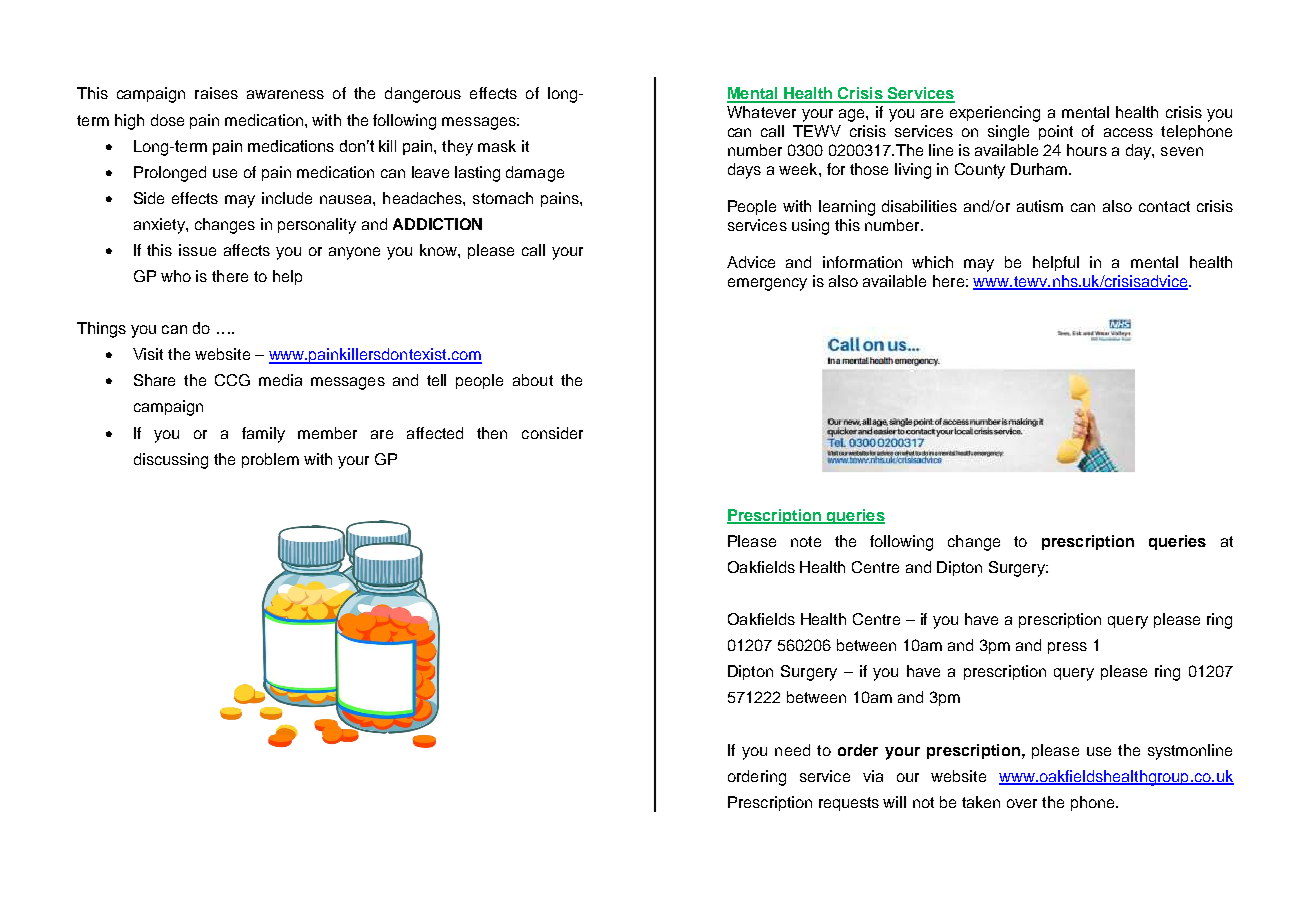 The height and width of the screenshot is (924, 1308). Describe the element at coordinates (1022, 803) in the screenshot. I see `over` at that location.
